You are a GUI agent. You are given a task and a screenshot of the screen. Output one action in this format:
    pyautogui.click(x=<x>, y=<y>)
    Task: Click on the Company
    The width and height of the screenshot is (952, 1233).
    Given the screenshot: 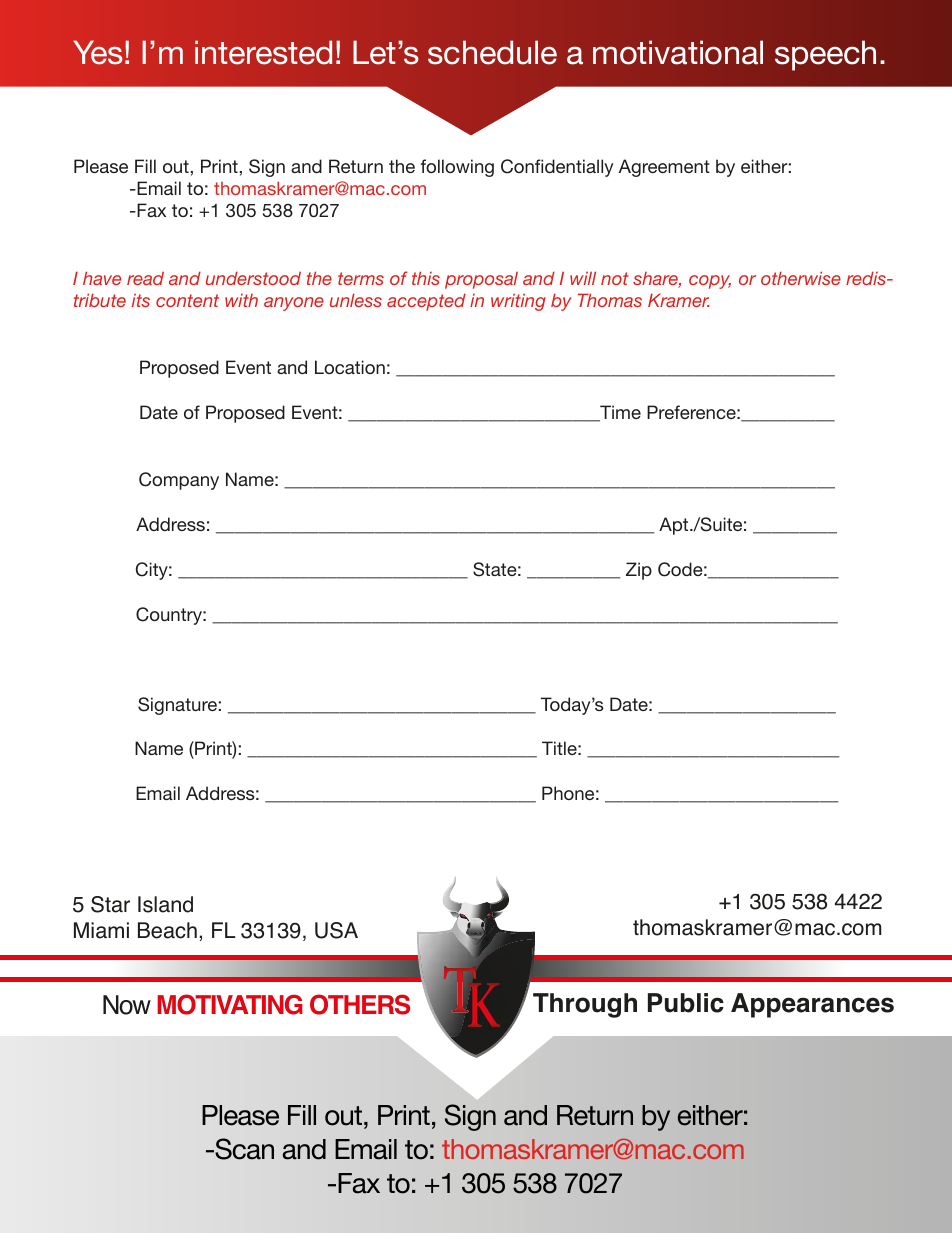 What is the action you would take?
    pyautogui.click(x=179, y=481)
